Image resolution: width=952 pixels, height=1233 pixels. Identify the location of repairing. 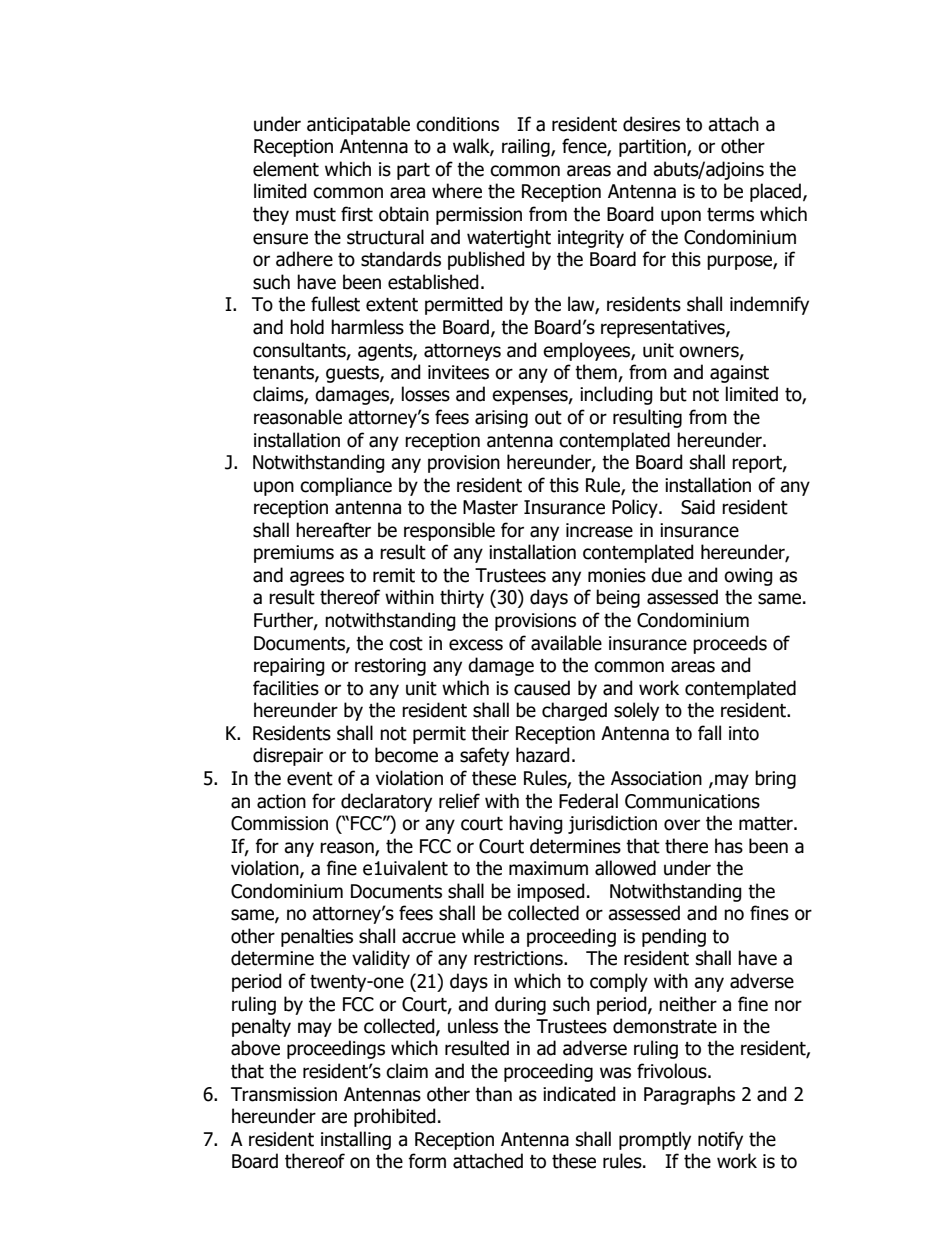
(289, 667).
